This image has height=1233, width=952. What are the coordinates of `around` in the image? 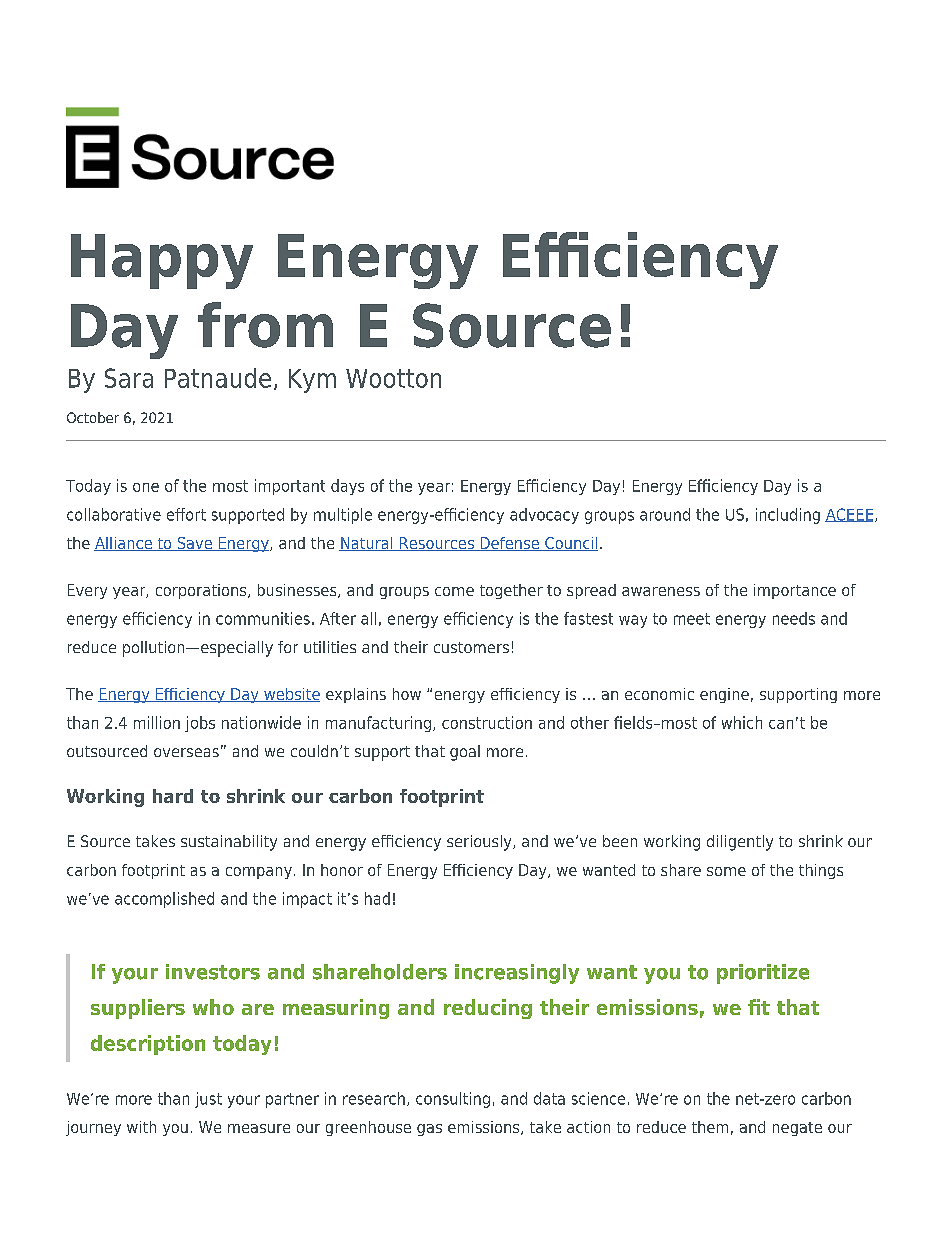 It's located at (665, 514).
